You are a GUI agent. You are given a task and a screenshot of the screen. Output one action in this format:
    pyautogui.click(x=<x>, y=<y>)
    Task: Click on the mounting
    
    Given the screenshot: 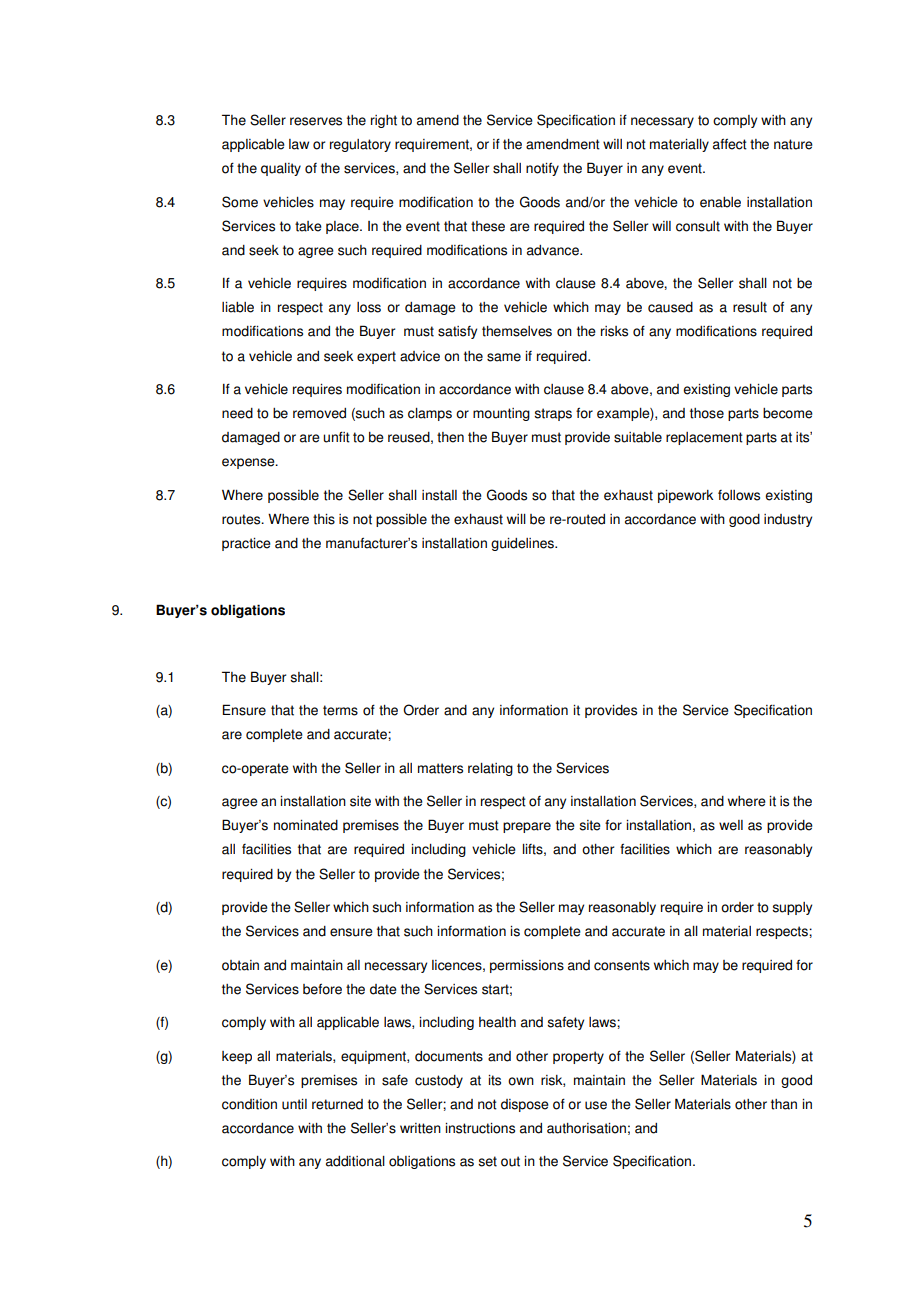 What is the action you would take?
    pyautogui.click(x=501, y=414)
